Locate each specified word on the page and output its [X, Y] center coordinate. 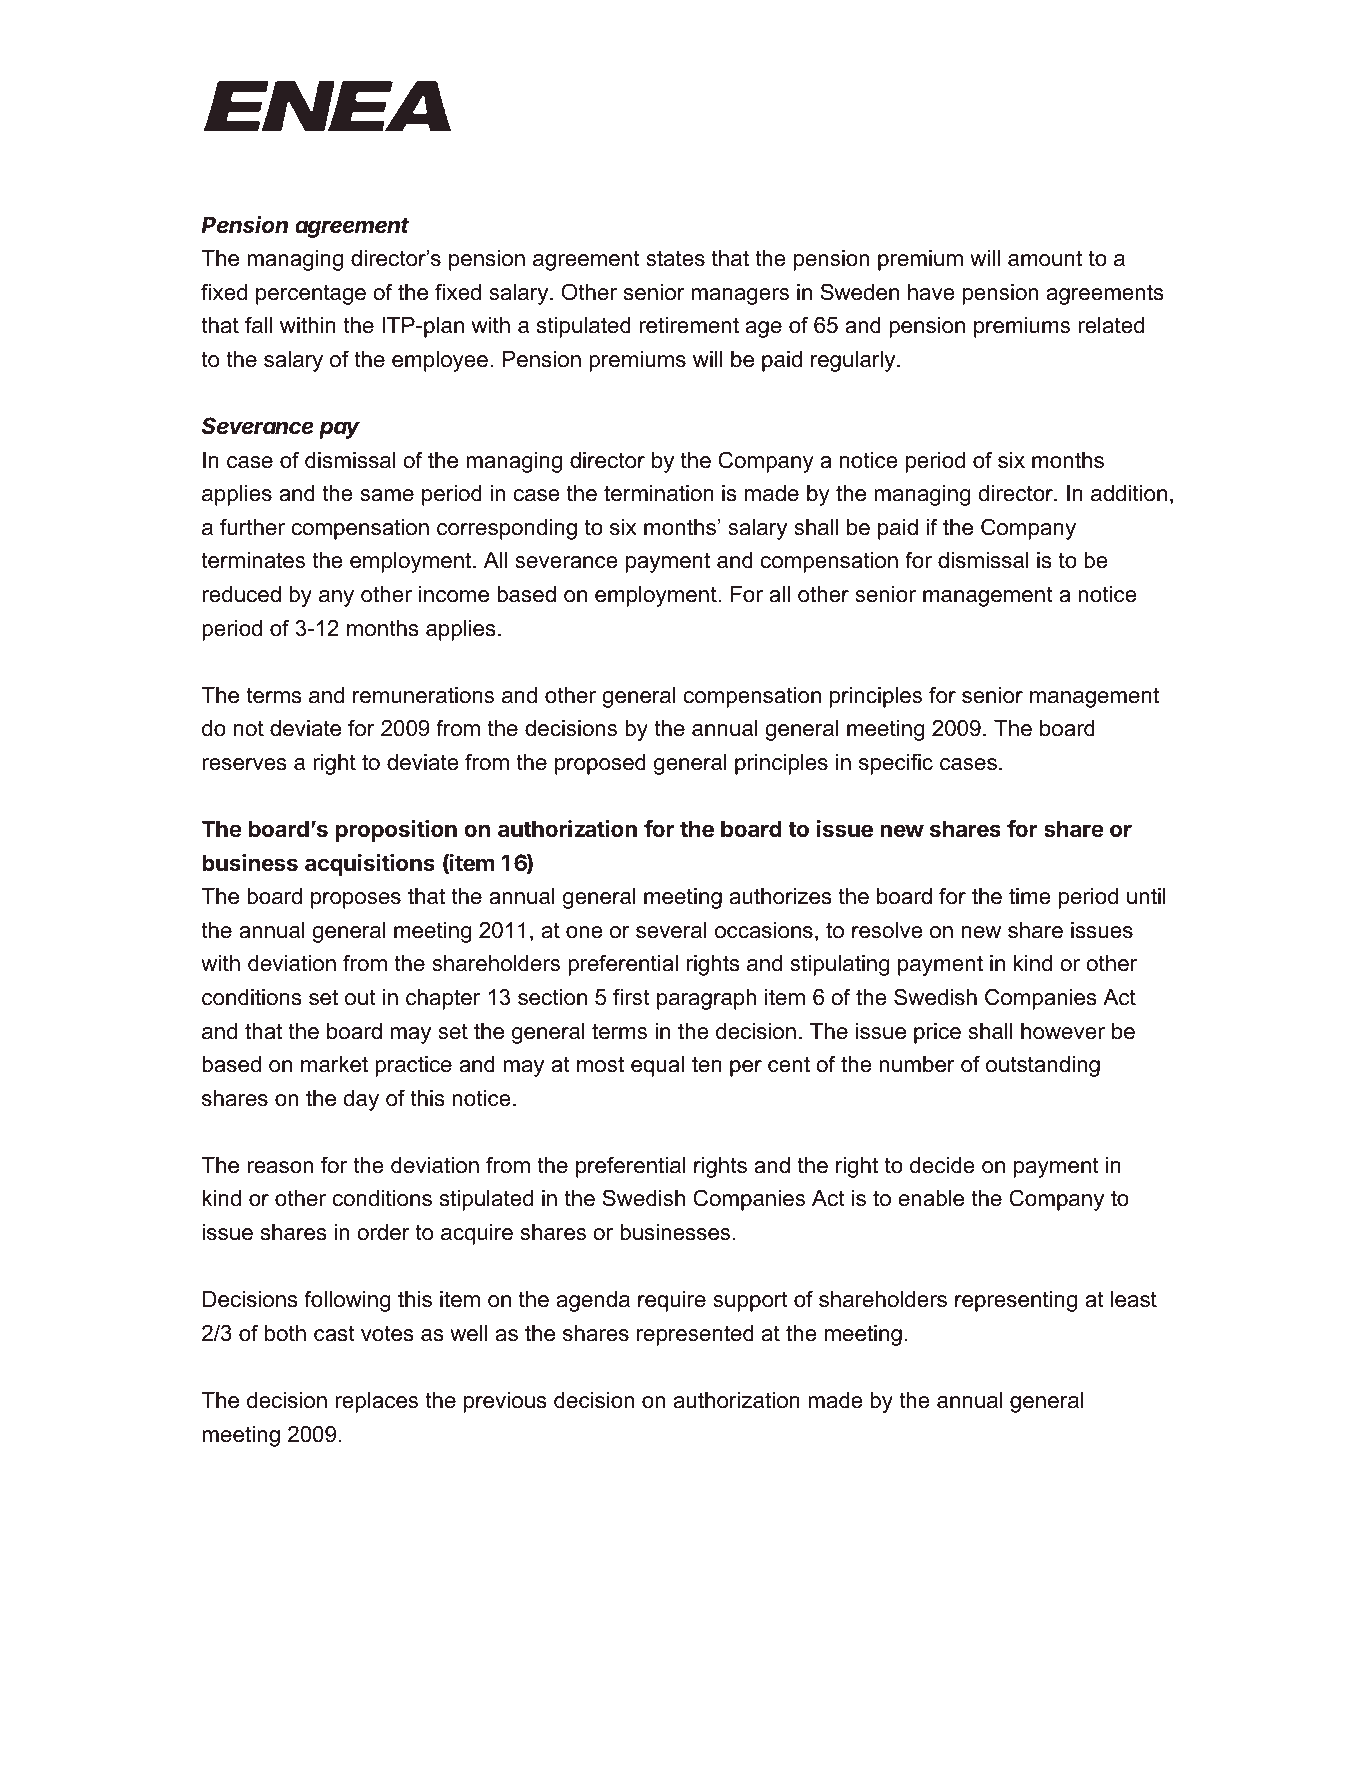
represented [695, 1335]
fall [258, 325]
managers [740, 296]
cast [334, 1333]
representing [1016, 1301]
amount [1045, 258]
